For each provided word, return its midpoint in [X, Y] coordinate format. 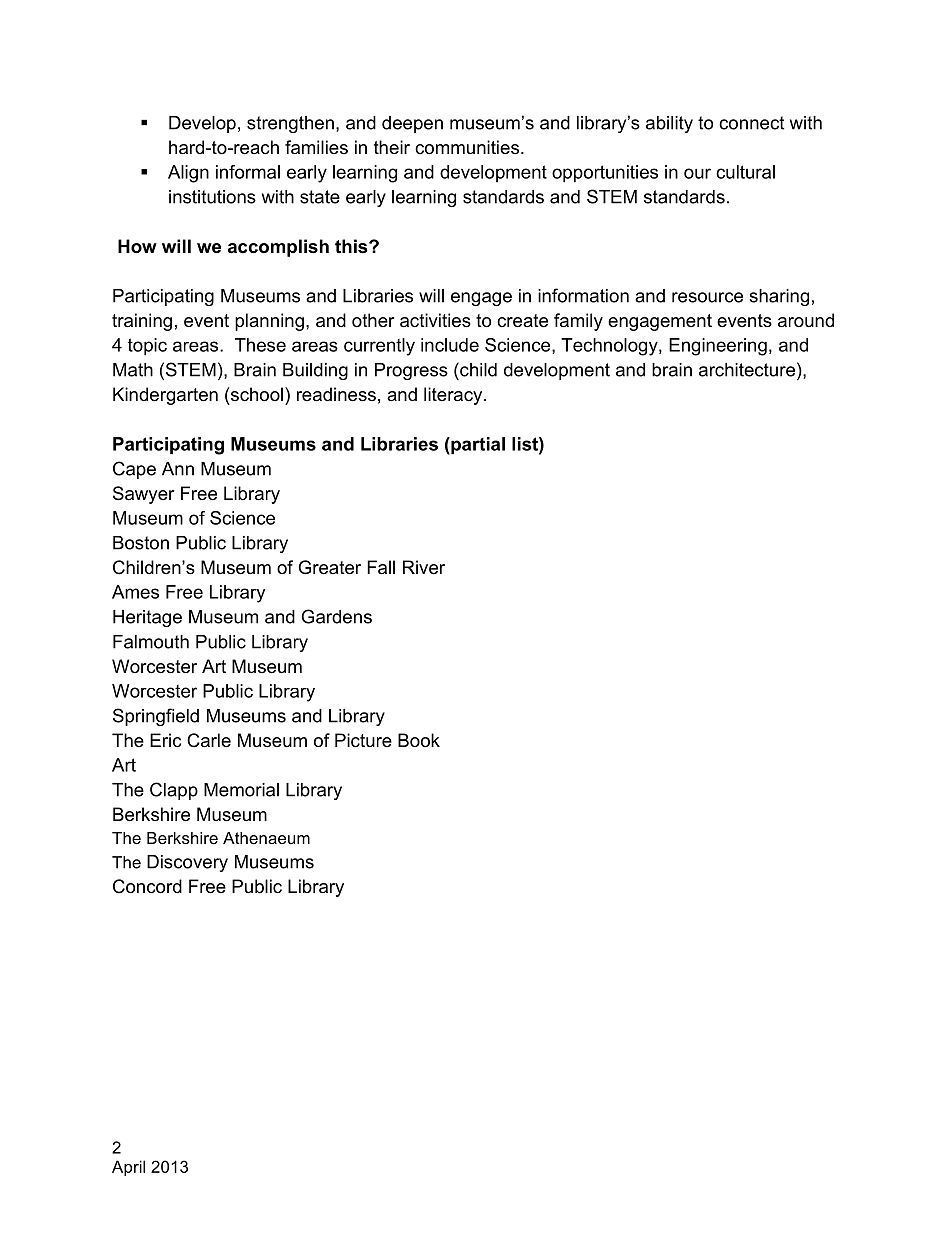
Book [419, 740]
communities [467, 147]
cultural [745, 172]
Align [188, 174]
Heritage [147, 618]
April [128, 1168]
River [424, 567]
